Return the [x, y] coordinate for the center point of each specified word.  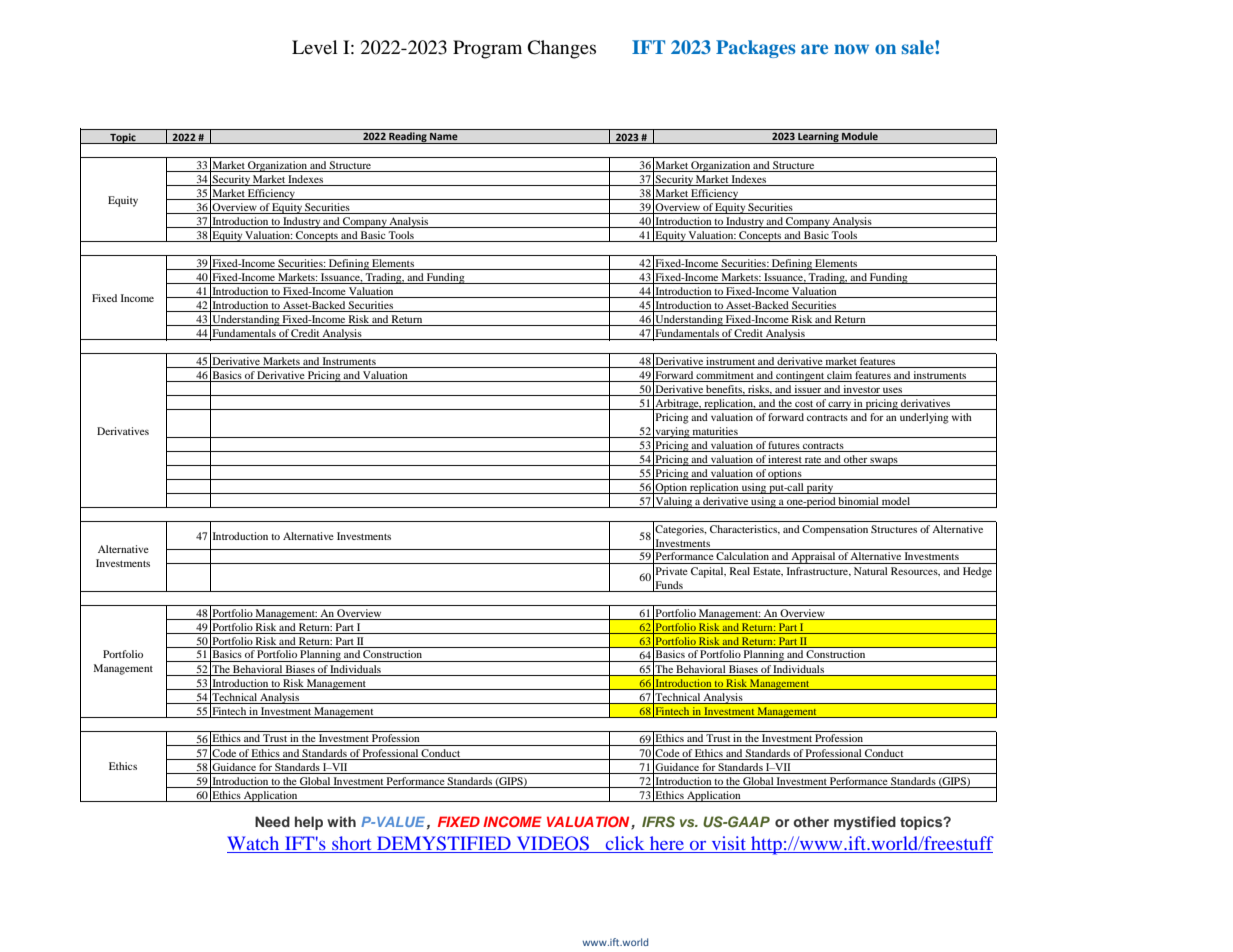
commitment [725, 376]
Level [315, 47]
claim [839, 376]
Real [740, 571]
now [851, 49]
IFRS [658, 822]
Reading [408, 138]
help [309, 823]
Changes [561, 49]
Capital [708, 572]
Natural [871, 571]
